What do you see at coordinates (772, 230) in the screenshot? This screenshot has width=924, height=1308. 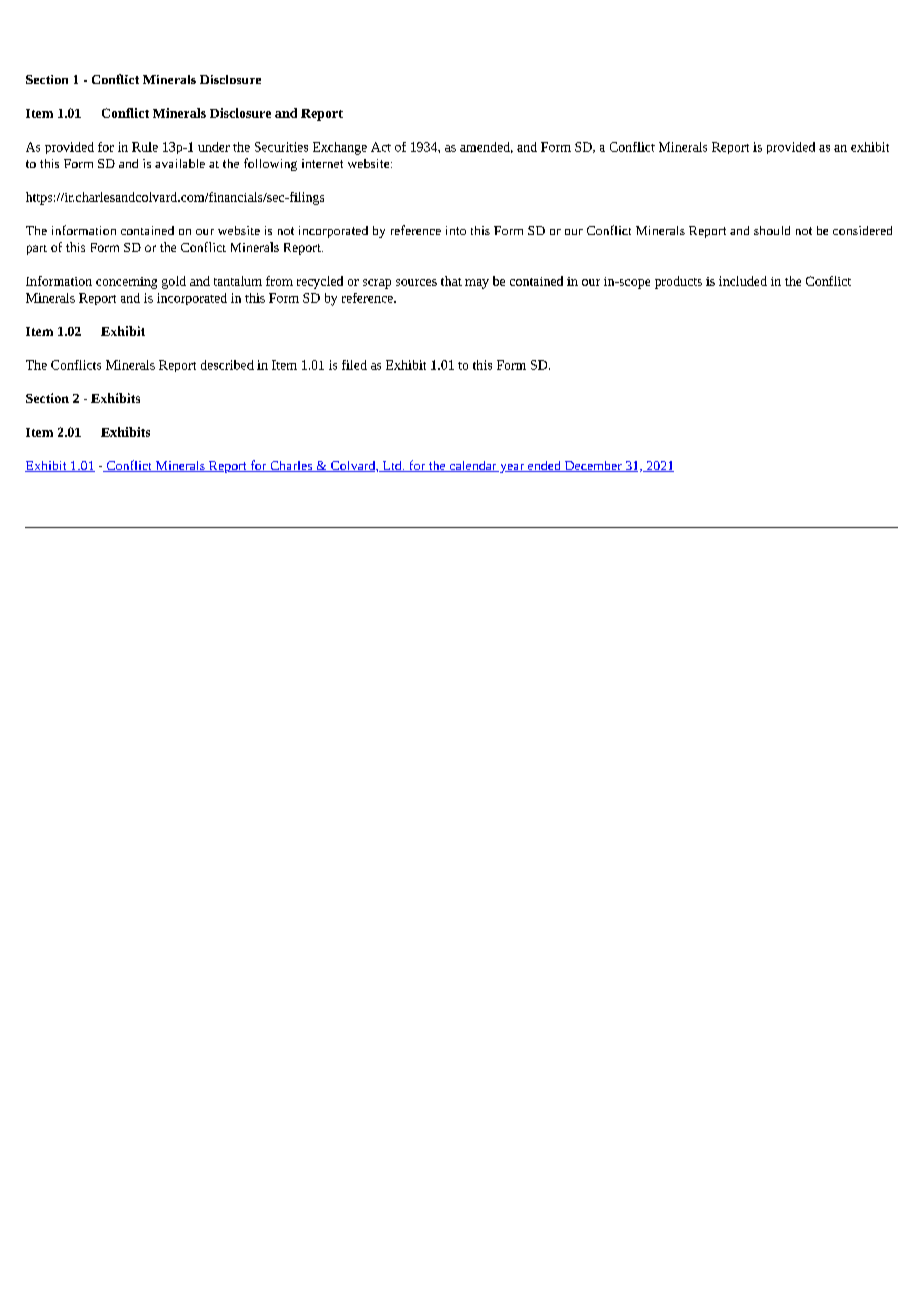 I see `should` at bounding box center [772, 230].
